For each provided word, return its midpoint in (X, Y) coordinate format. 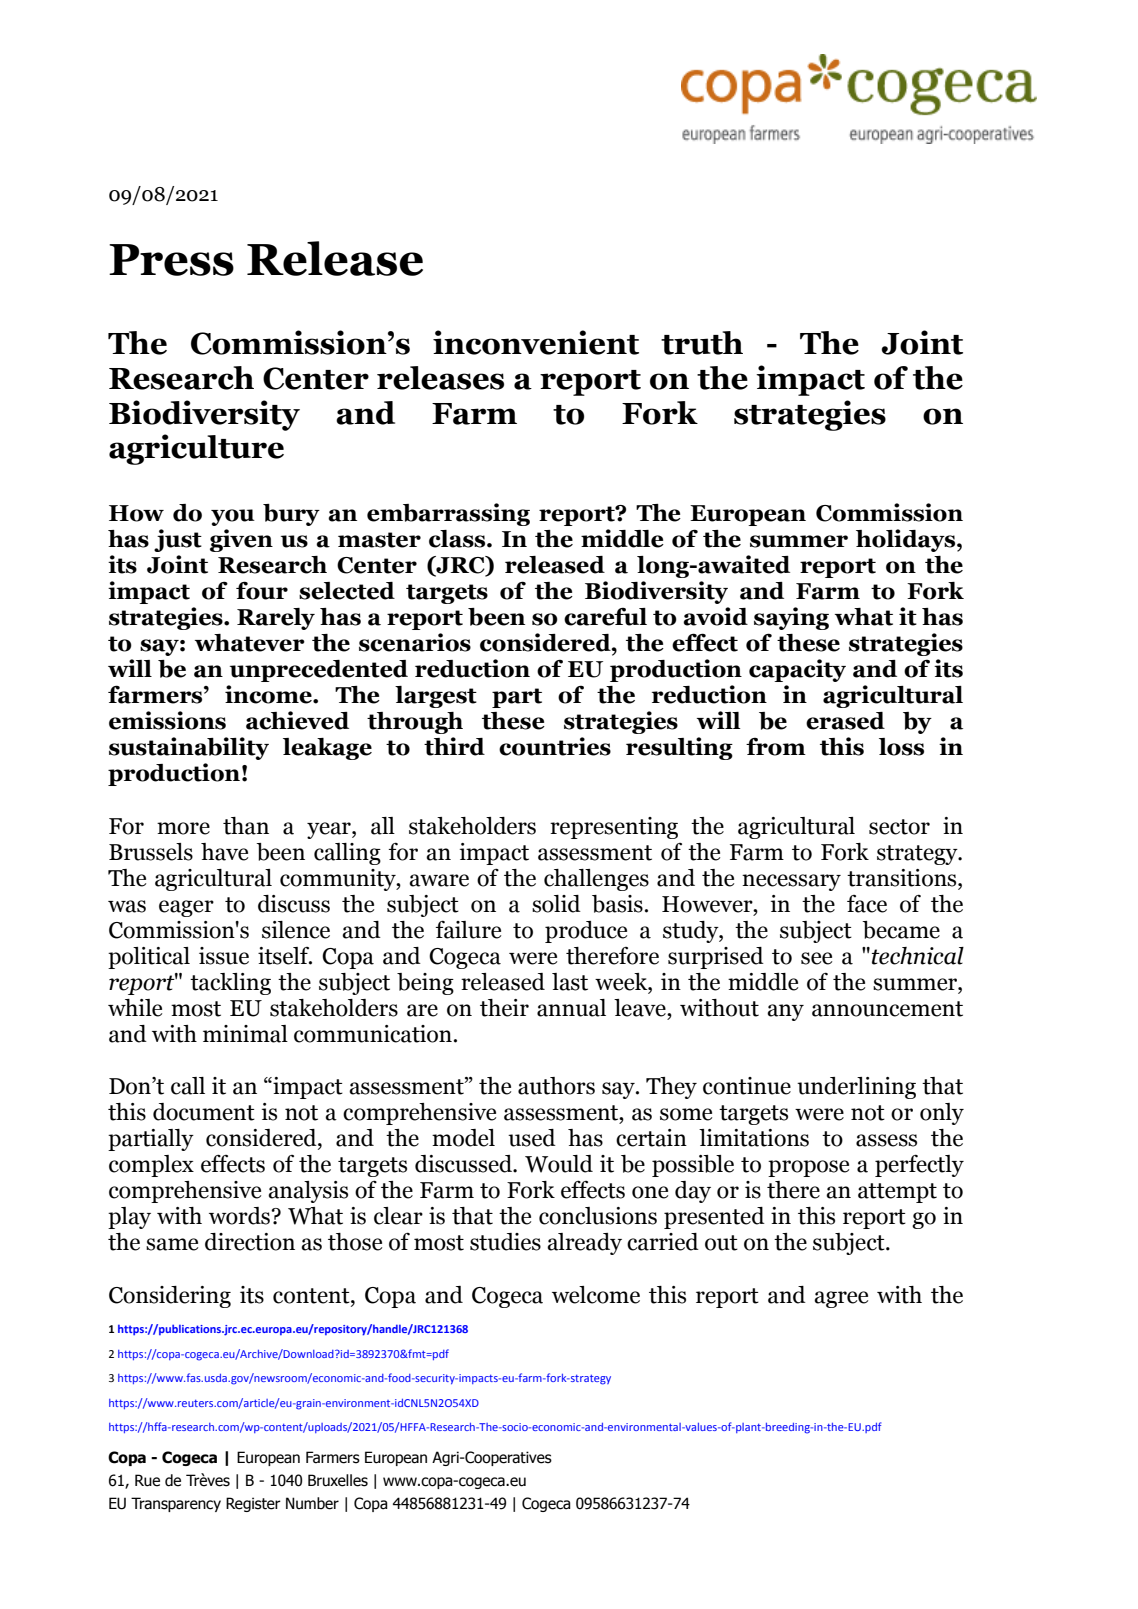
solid (556, 904)
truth (702, 343)
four (262, 590)
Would (559, 1164)
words (240, 1216)
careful (605, 616)
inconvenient (536, 342)
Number (312, 1503)
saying (791, 618)
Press (171, 260)
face (867, 904)
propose (808, 1168)
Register (253, 1504)
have (224, 852)
